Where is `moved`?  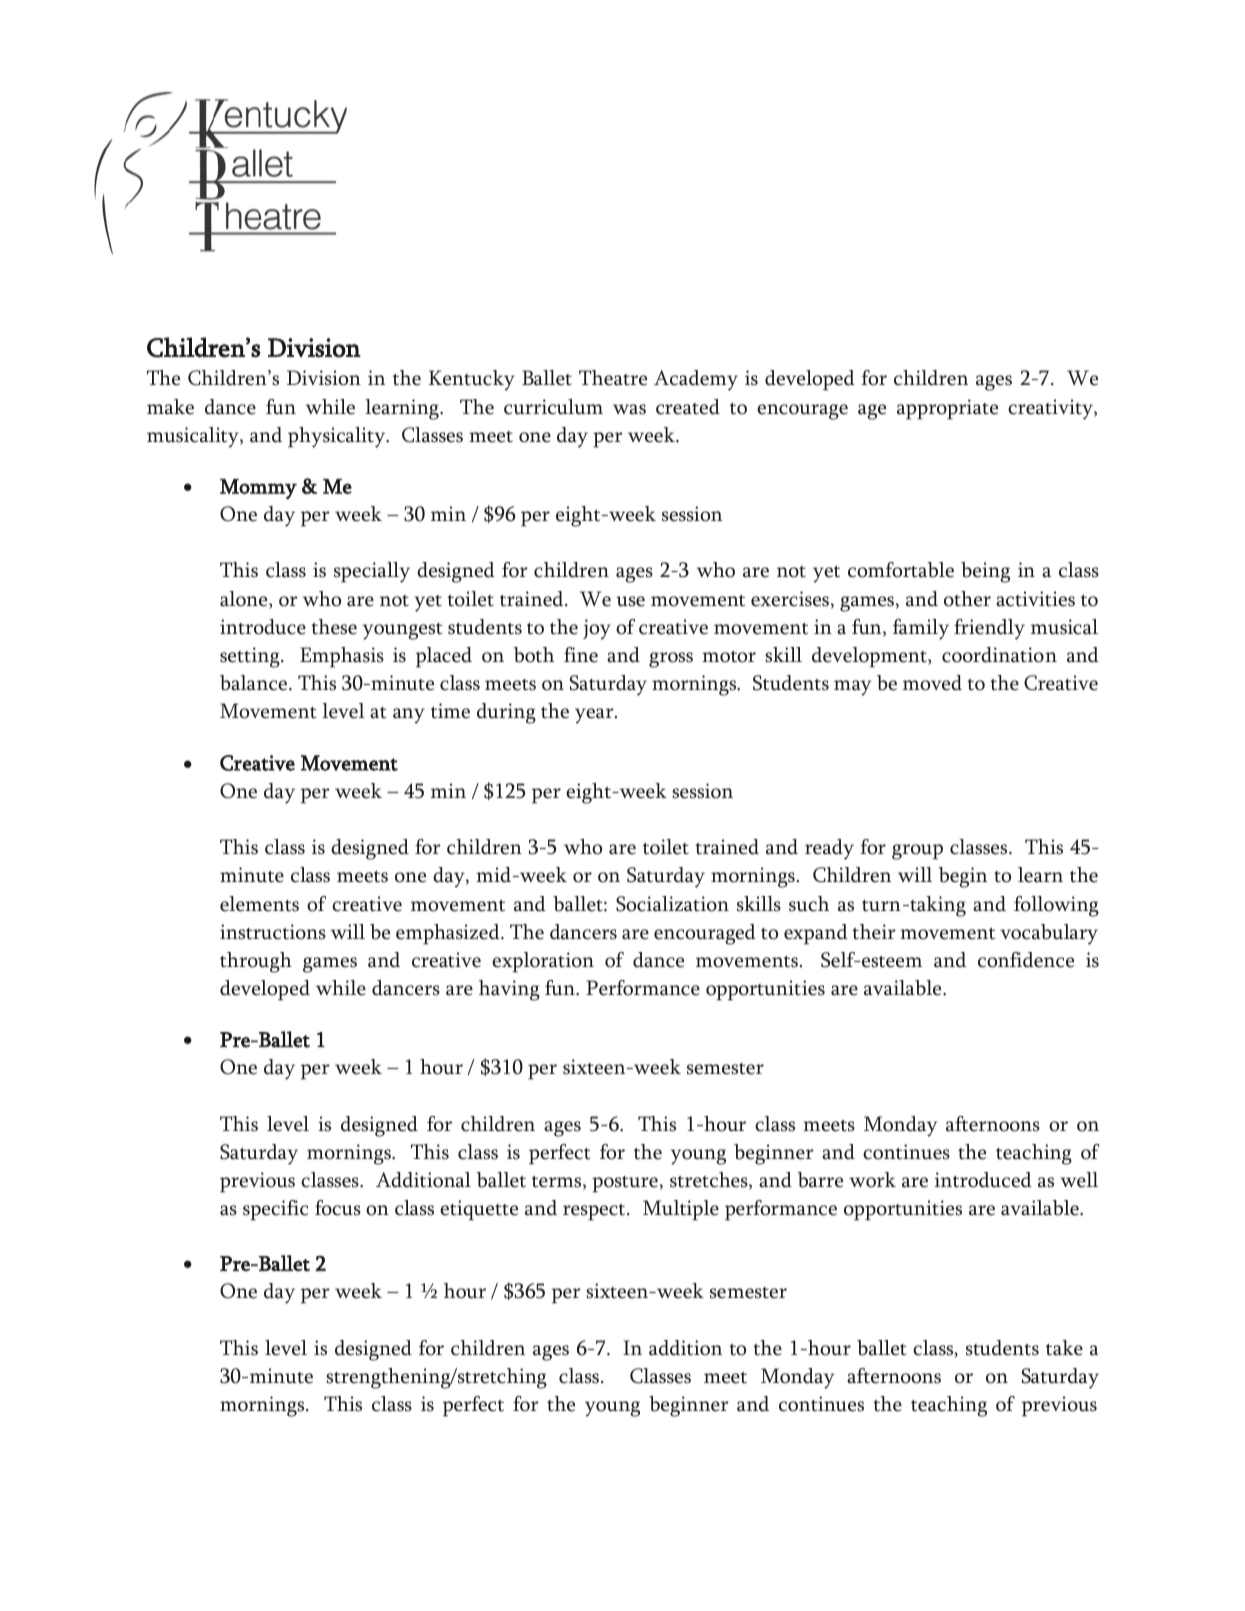 moved is located at coordinates (932, 683).
